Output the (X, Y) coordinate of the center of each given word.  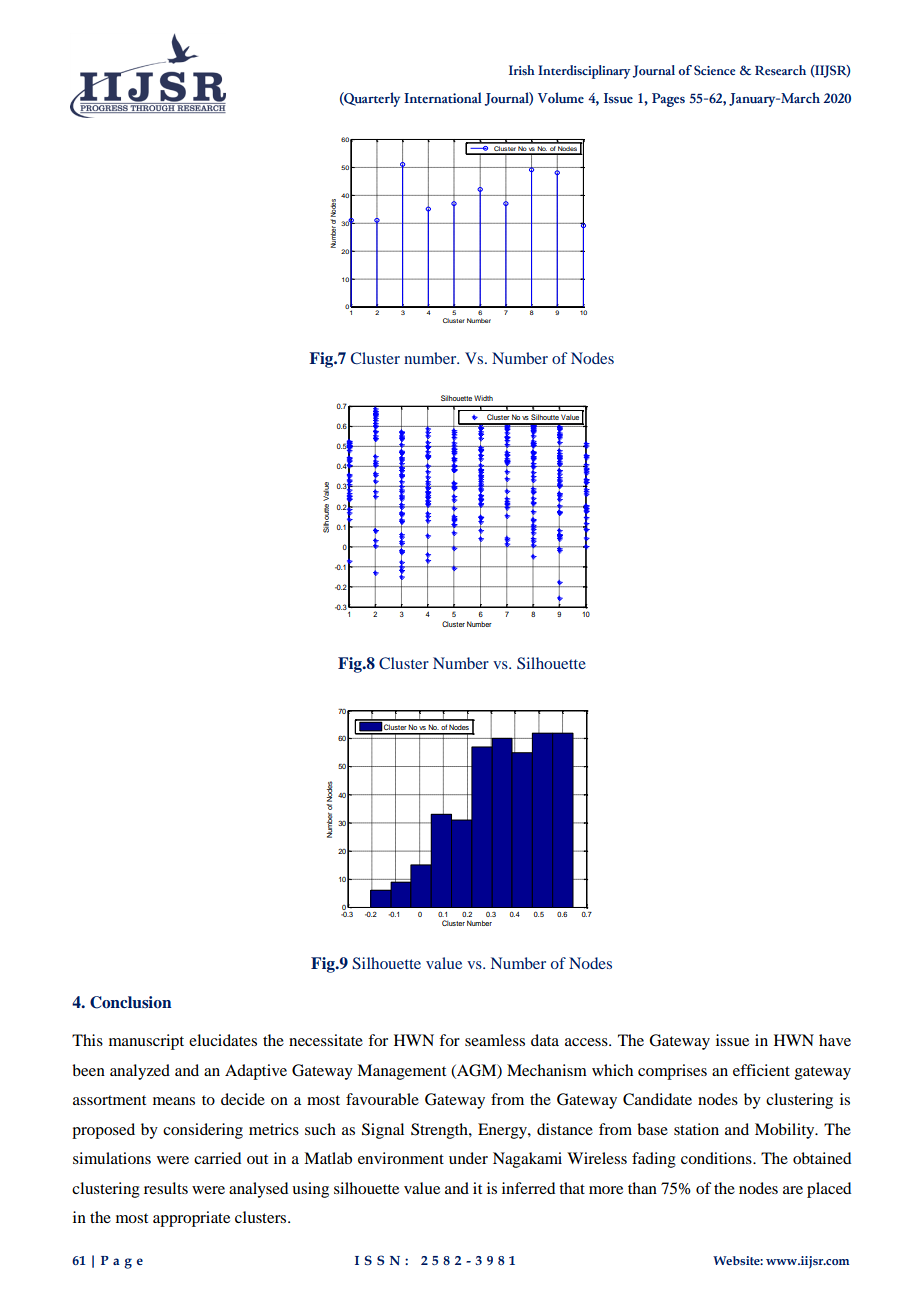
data (545, 1040)
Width (483, 398)
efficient (761, 1070)
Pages (668, 100)
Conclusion (131, 1002)
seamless (495, 1040)
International (442, 97)
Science (714, 70)
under (468, 1158)
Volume (561, 98)
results (166, 1188)
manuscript (146, 1042)
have (835, 1040)
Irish (522, 70)
